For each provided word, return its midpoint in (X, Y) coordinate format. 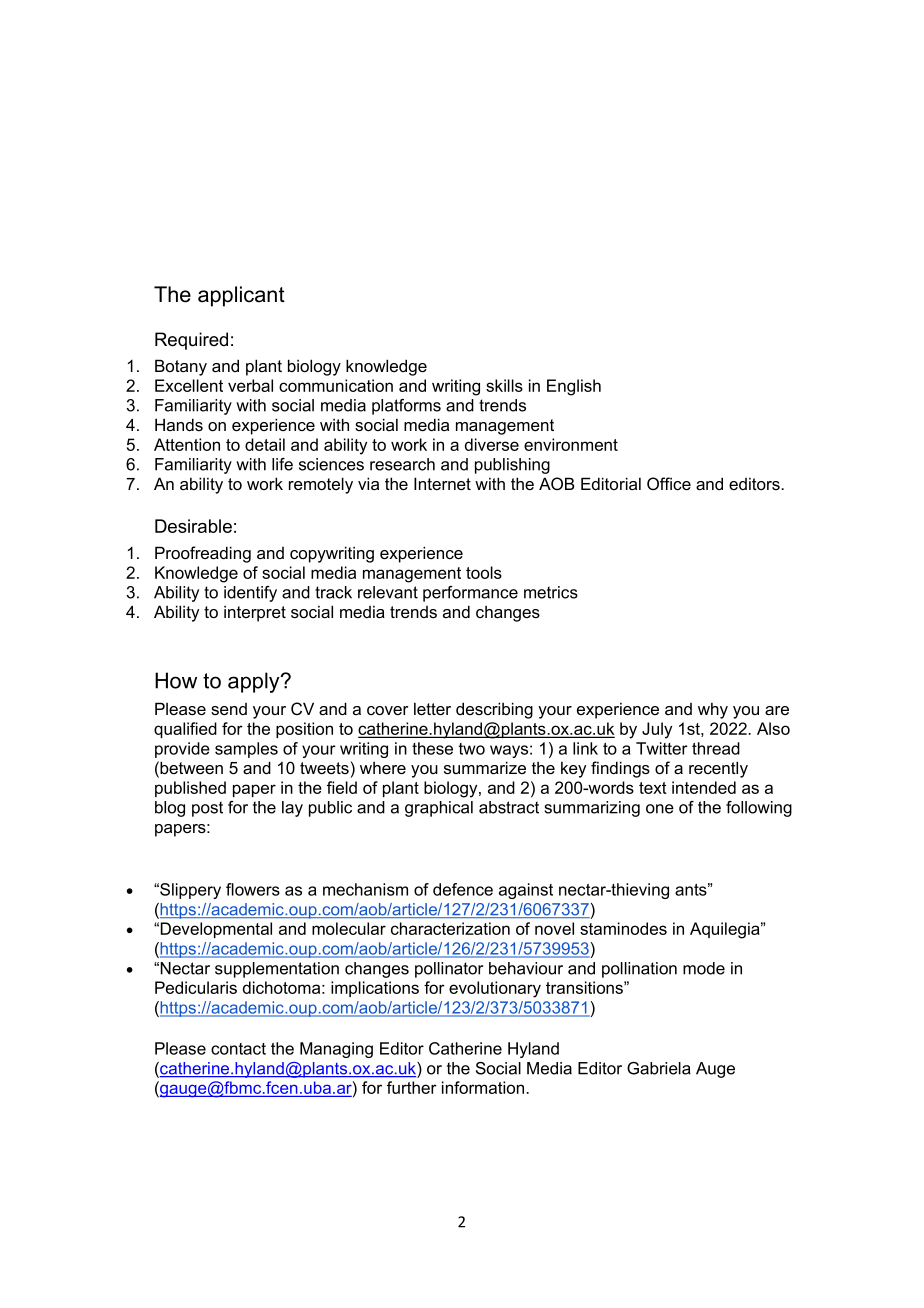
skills (504, 385)
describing (494, 710)
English (574, 387)
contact (238, 1049)
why (713, 711)
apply (255, 682)
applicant (241, 296)
